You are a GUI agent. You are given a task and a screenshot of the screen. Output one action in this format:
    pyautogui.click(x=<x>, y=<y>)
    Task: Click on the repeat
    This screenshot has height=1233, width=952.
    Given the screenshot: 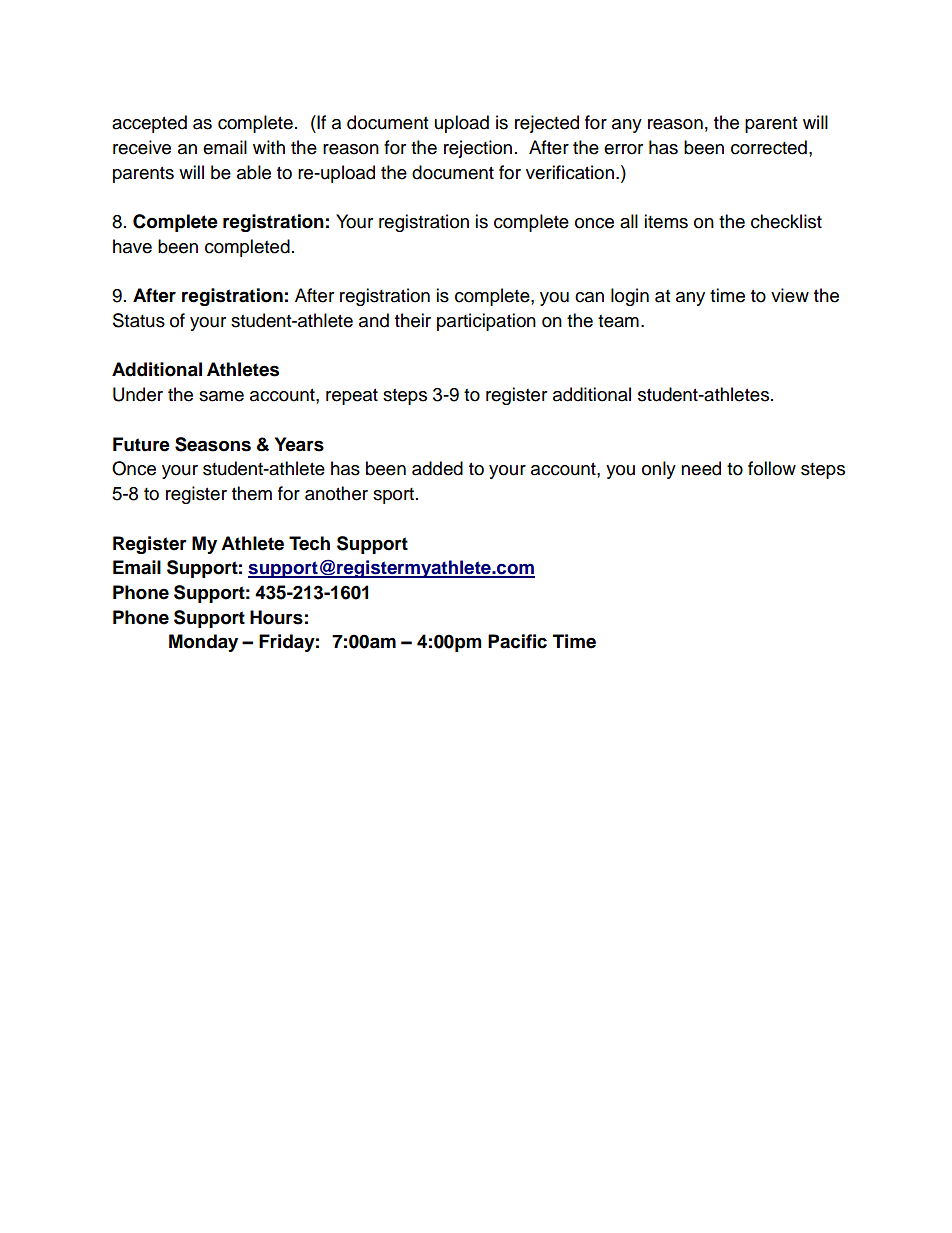 What is the action you would take?
    pyautogui.click(x=352, y=397)
